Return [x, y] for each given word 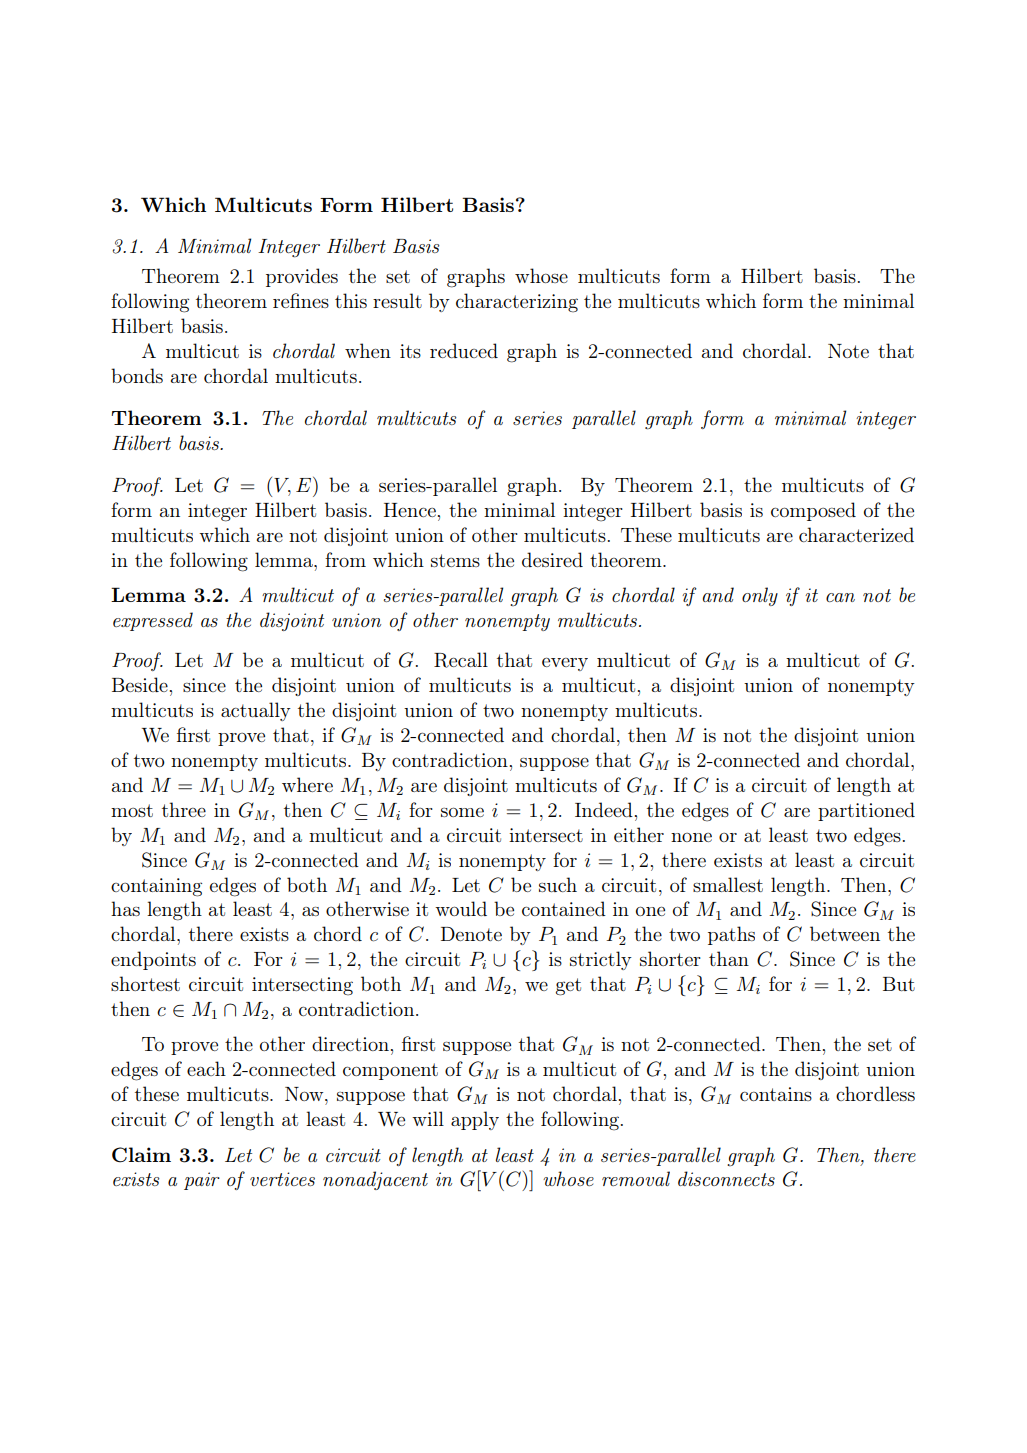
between [845, 933]
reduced [464, 350]
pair [202, 1181]
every [565, 664]
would [461, 908]
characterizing [517, 303]
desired [552, 559]
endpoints [153, 960]
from [345, 559]
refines [301, 300]
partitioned [866, 811]
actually [256, 711]
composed [813, 511]
